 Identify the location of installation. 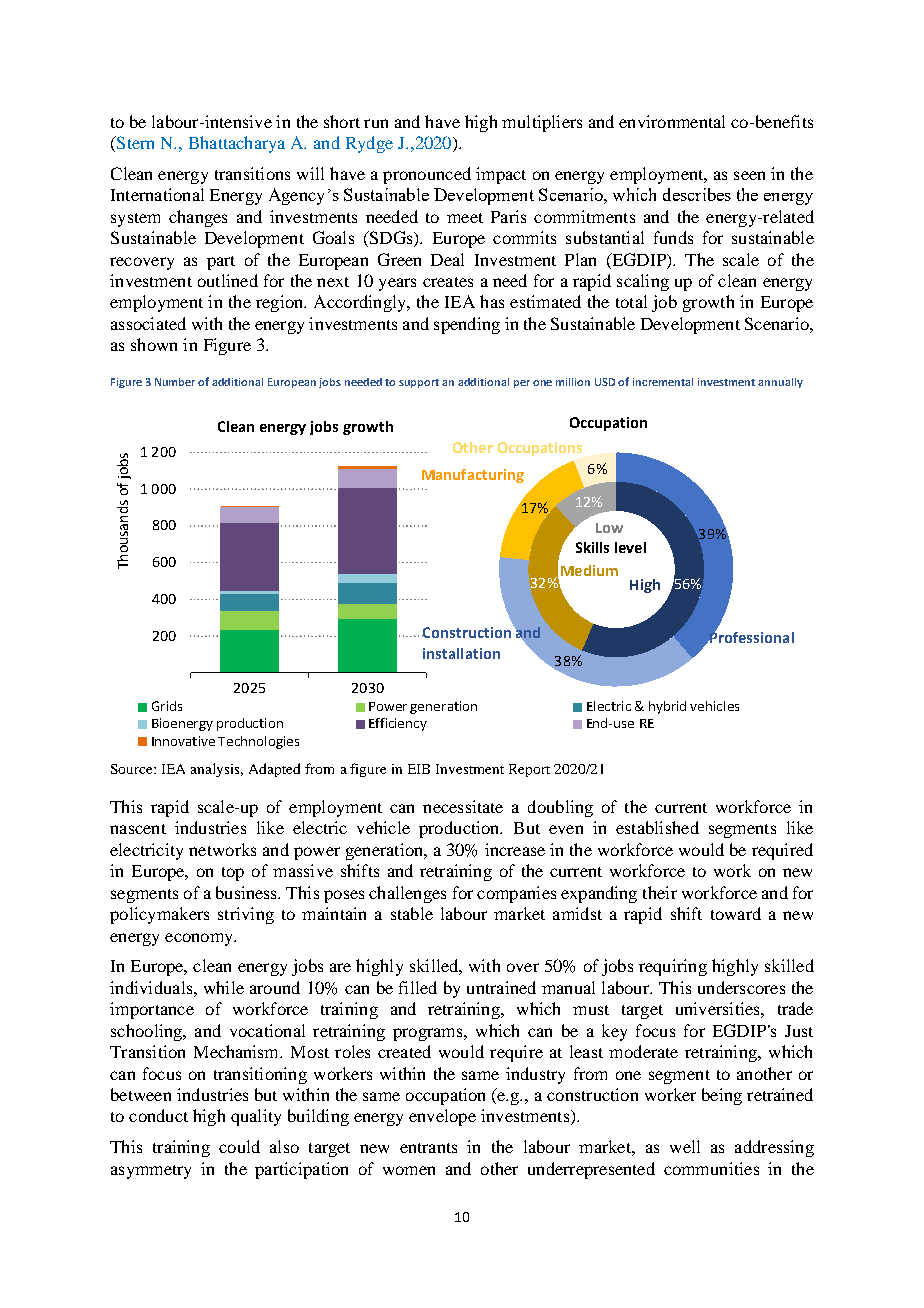
(461, 653).
